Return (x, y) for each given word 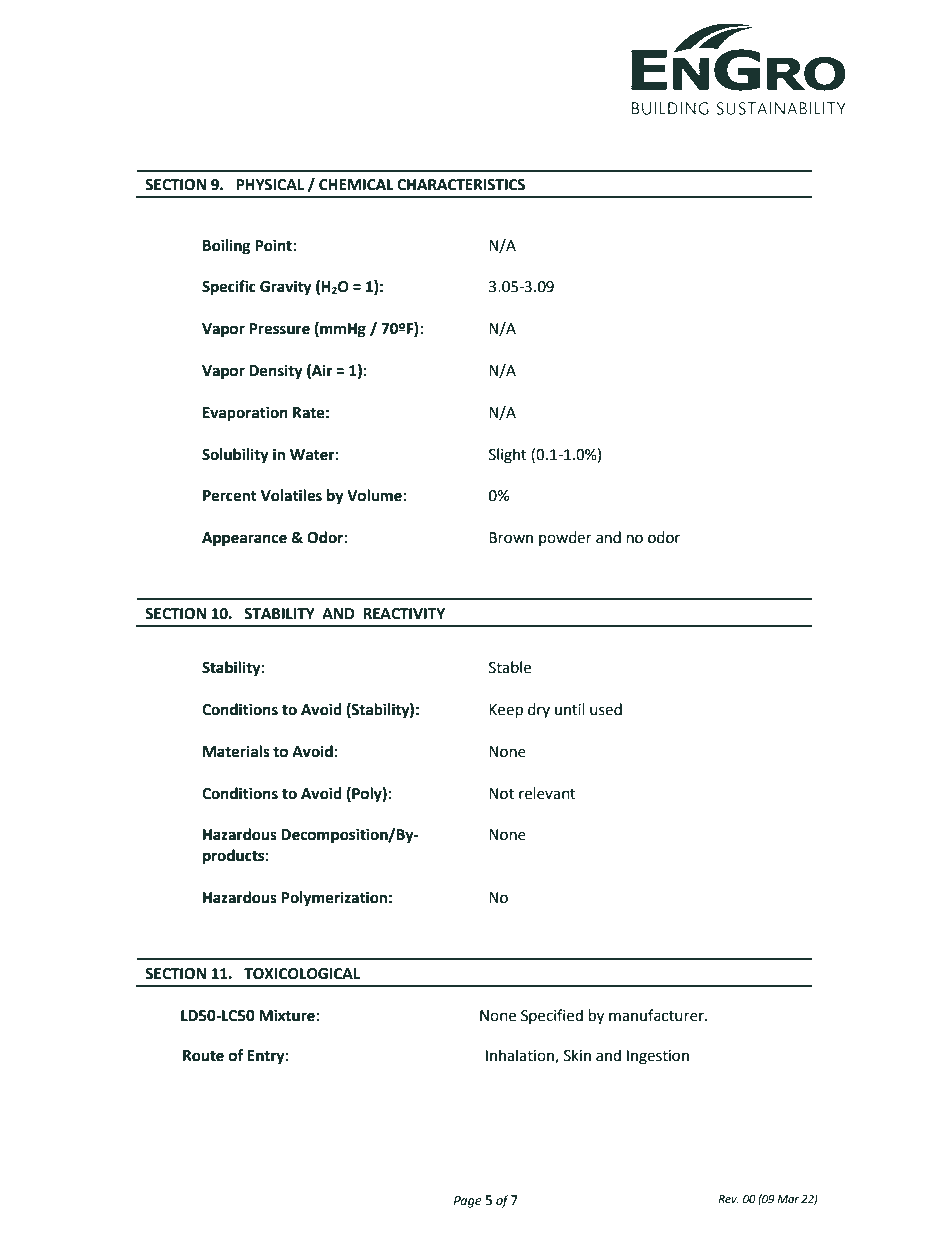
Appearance (244, 539)
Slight (508, 456)
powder (565, 538)
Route (203, 1056)
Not (501, 794)
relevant (547, 793)
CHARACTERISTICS (461, 185)
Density (276, 372)
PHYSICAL (270, 185)
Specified (552, 1016)
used (606, 709)
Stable (510, 667)
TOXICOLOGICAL (302, 974)
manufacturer (657, 1015)
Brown (511, 538)
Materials (236, 751)
